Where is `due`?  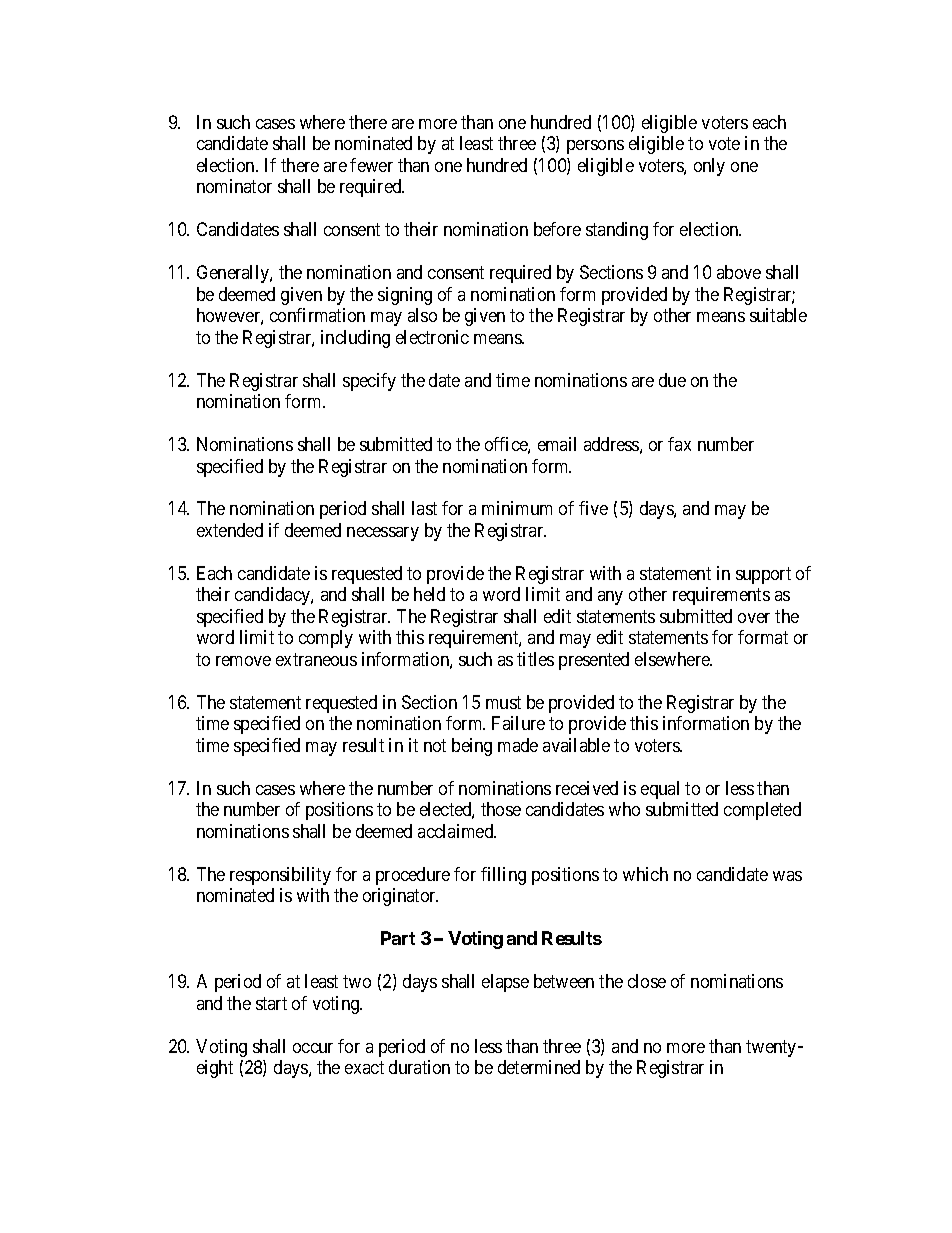
due is located at coordinates (672, 380).
